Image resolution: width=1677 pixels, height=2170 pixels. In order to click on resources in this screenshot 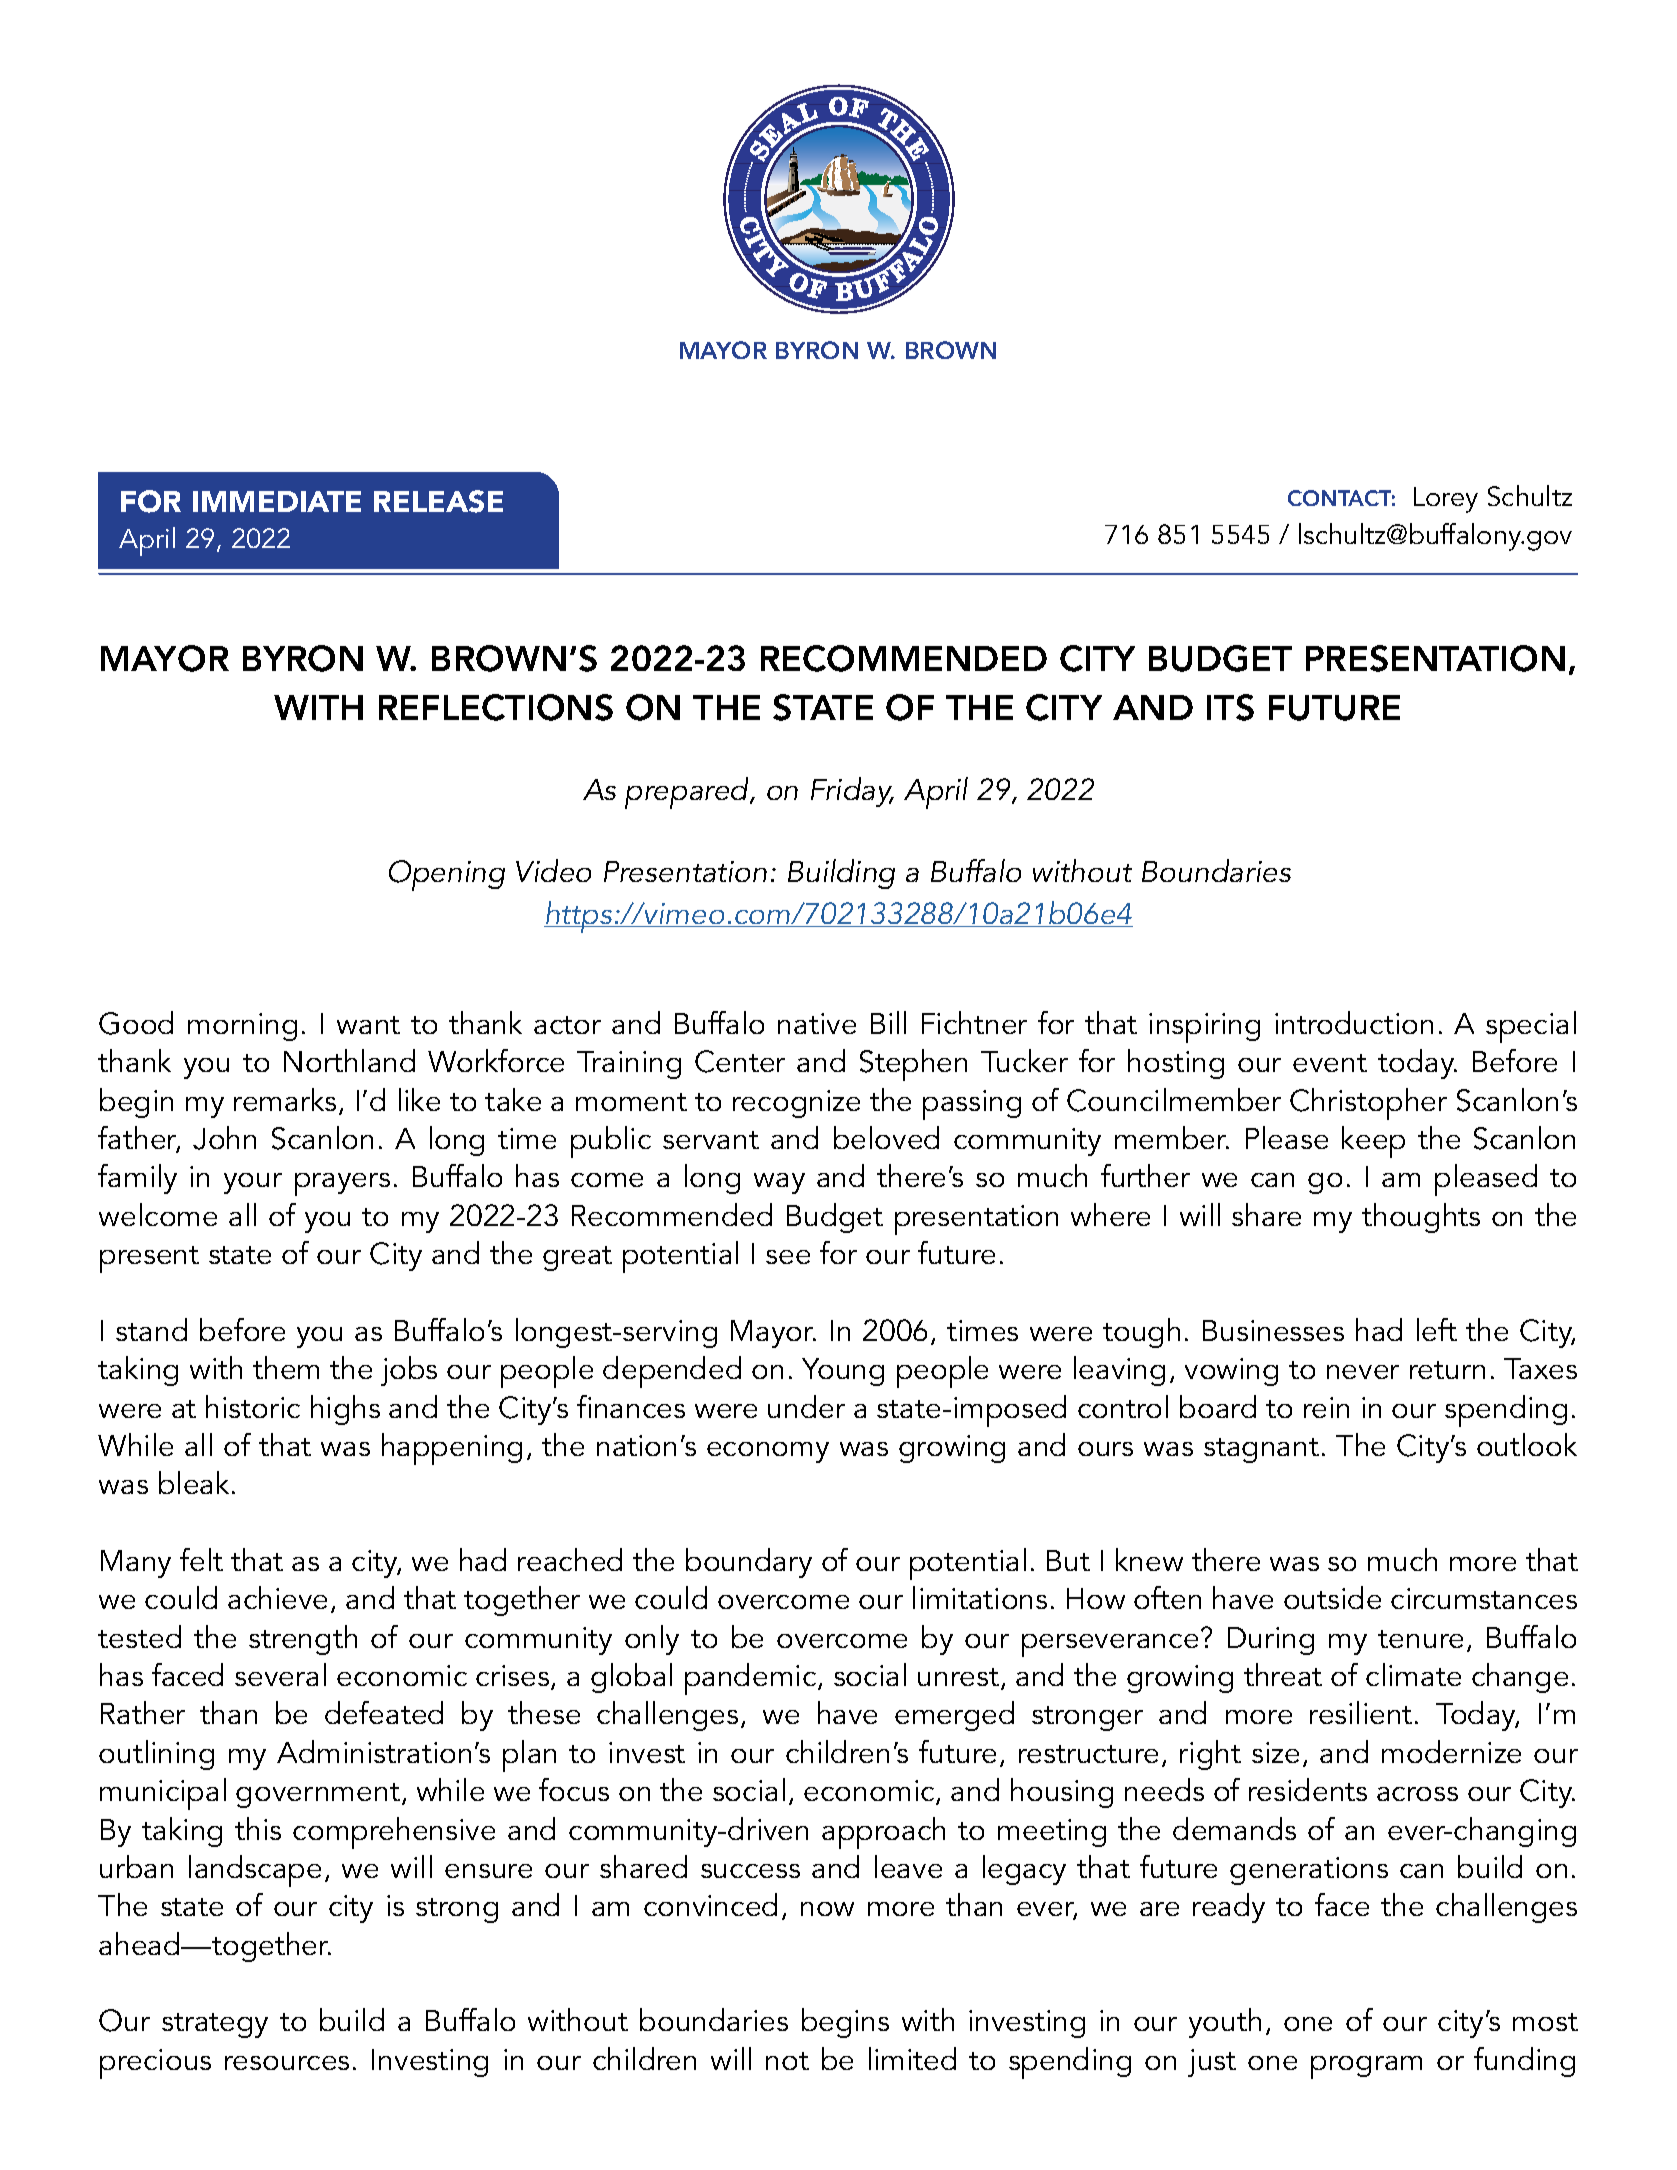, I will do `click(287, 2063)`.
